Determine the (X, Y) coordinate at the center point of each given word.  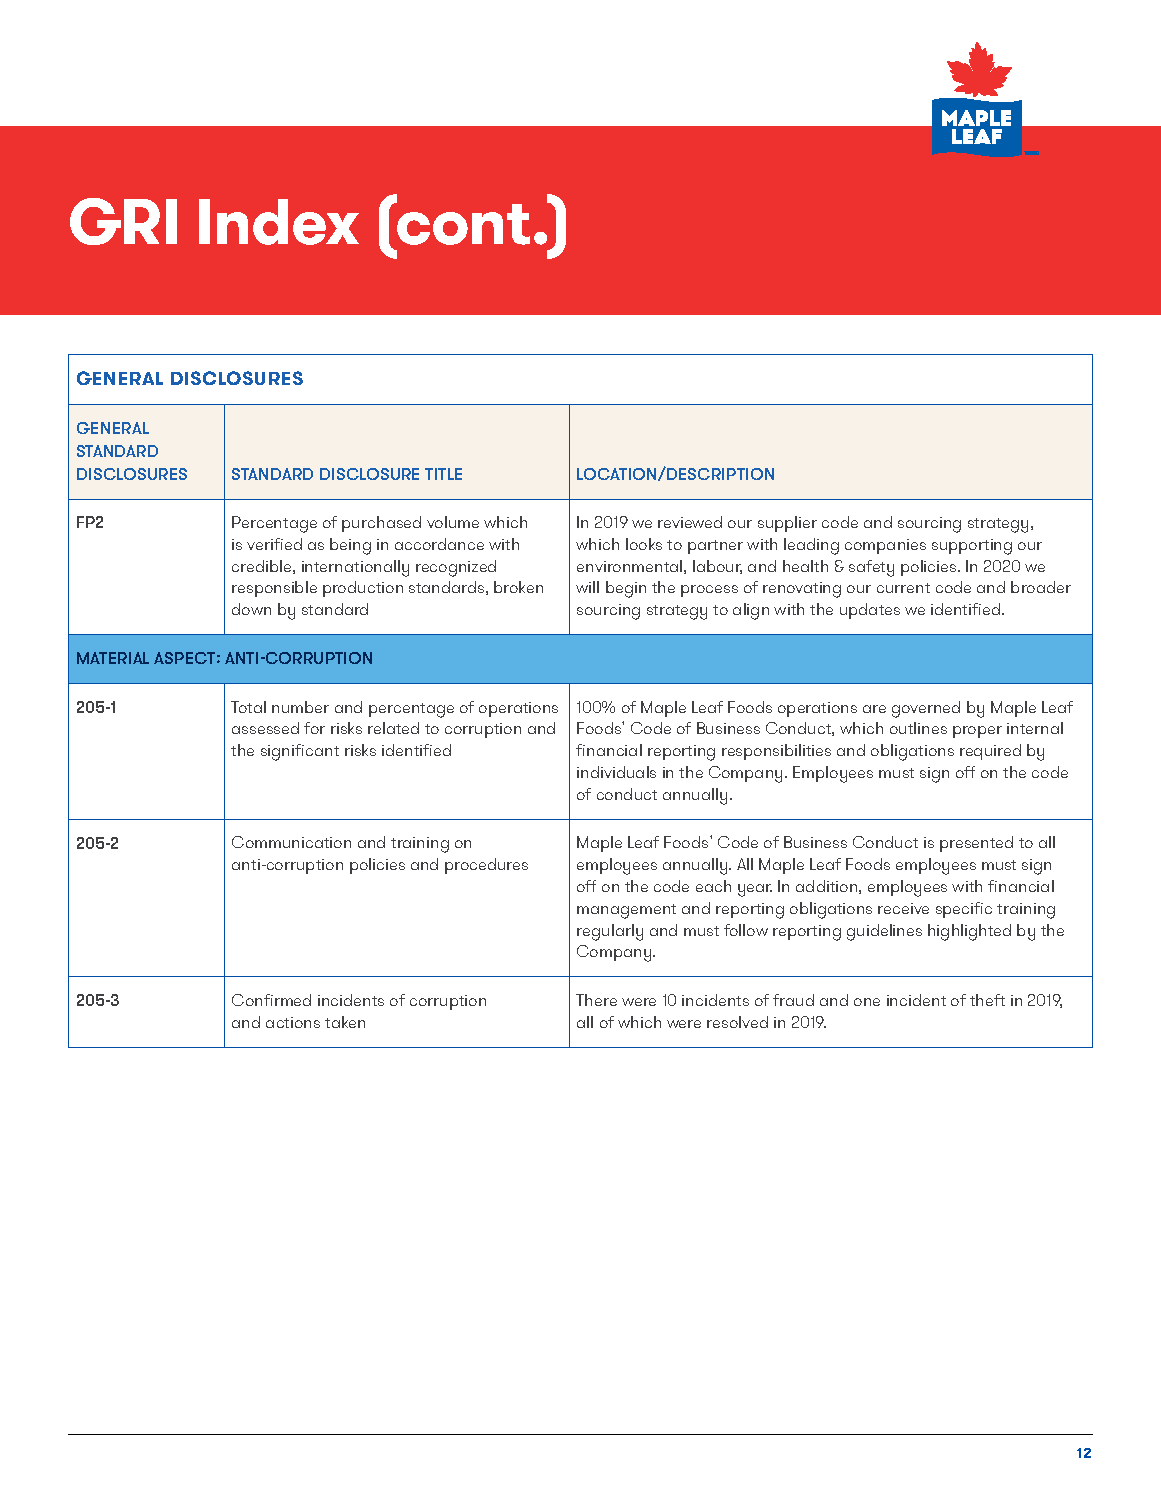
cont (462, 223)
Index (279, 222)
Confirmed (271, 1000)
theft (987, 1000)
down (251, 609)
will (587, 587)
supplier (787, 524)
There (596, 1000)
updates (870, 611)
